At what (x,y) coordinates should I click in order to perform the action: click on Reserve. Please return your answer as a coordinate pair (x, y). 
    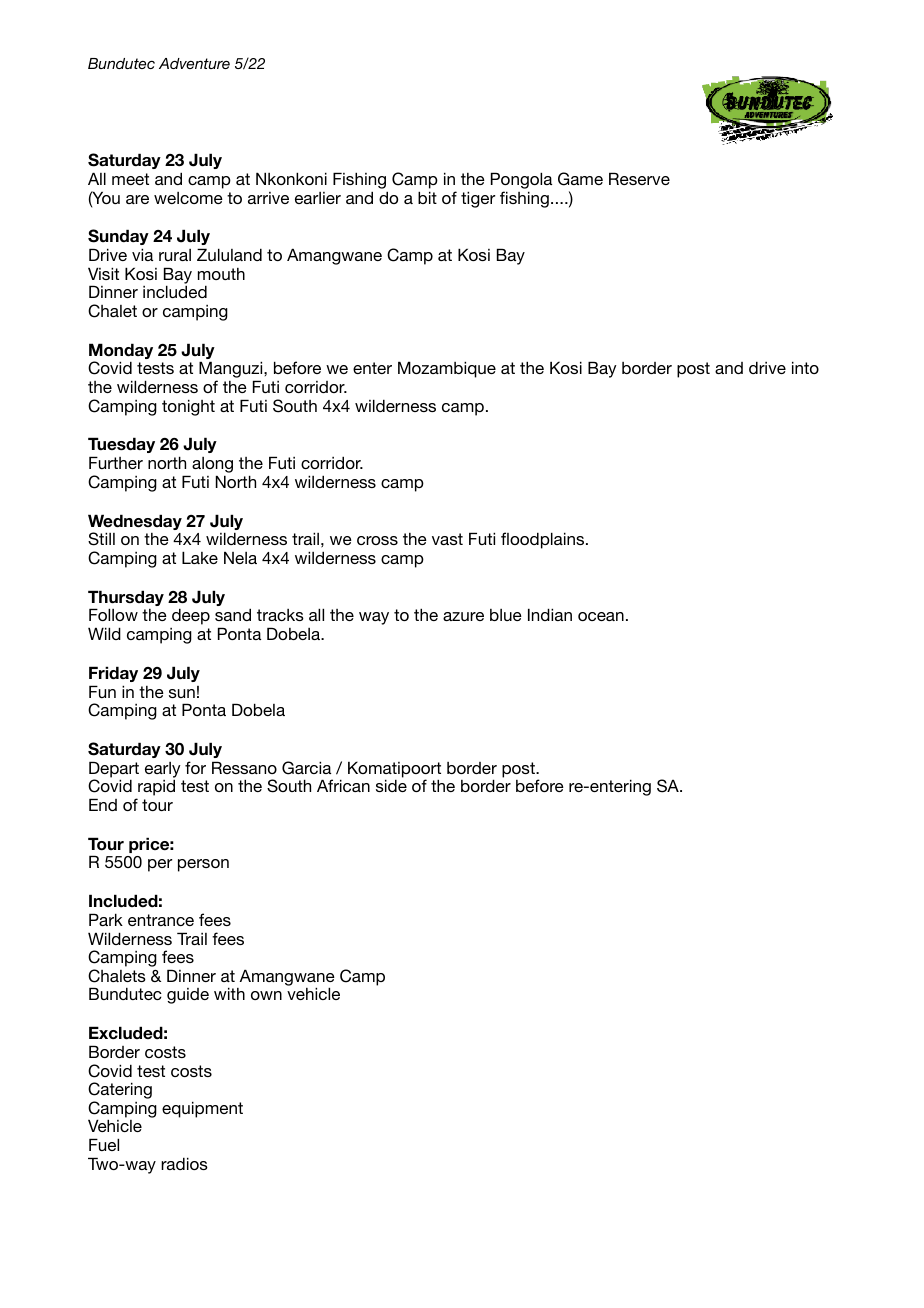
    Looking at the image, I should click on (639, 178).
